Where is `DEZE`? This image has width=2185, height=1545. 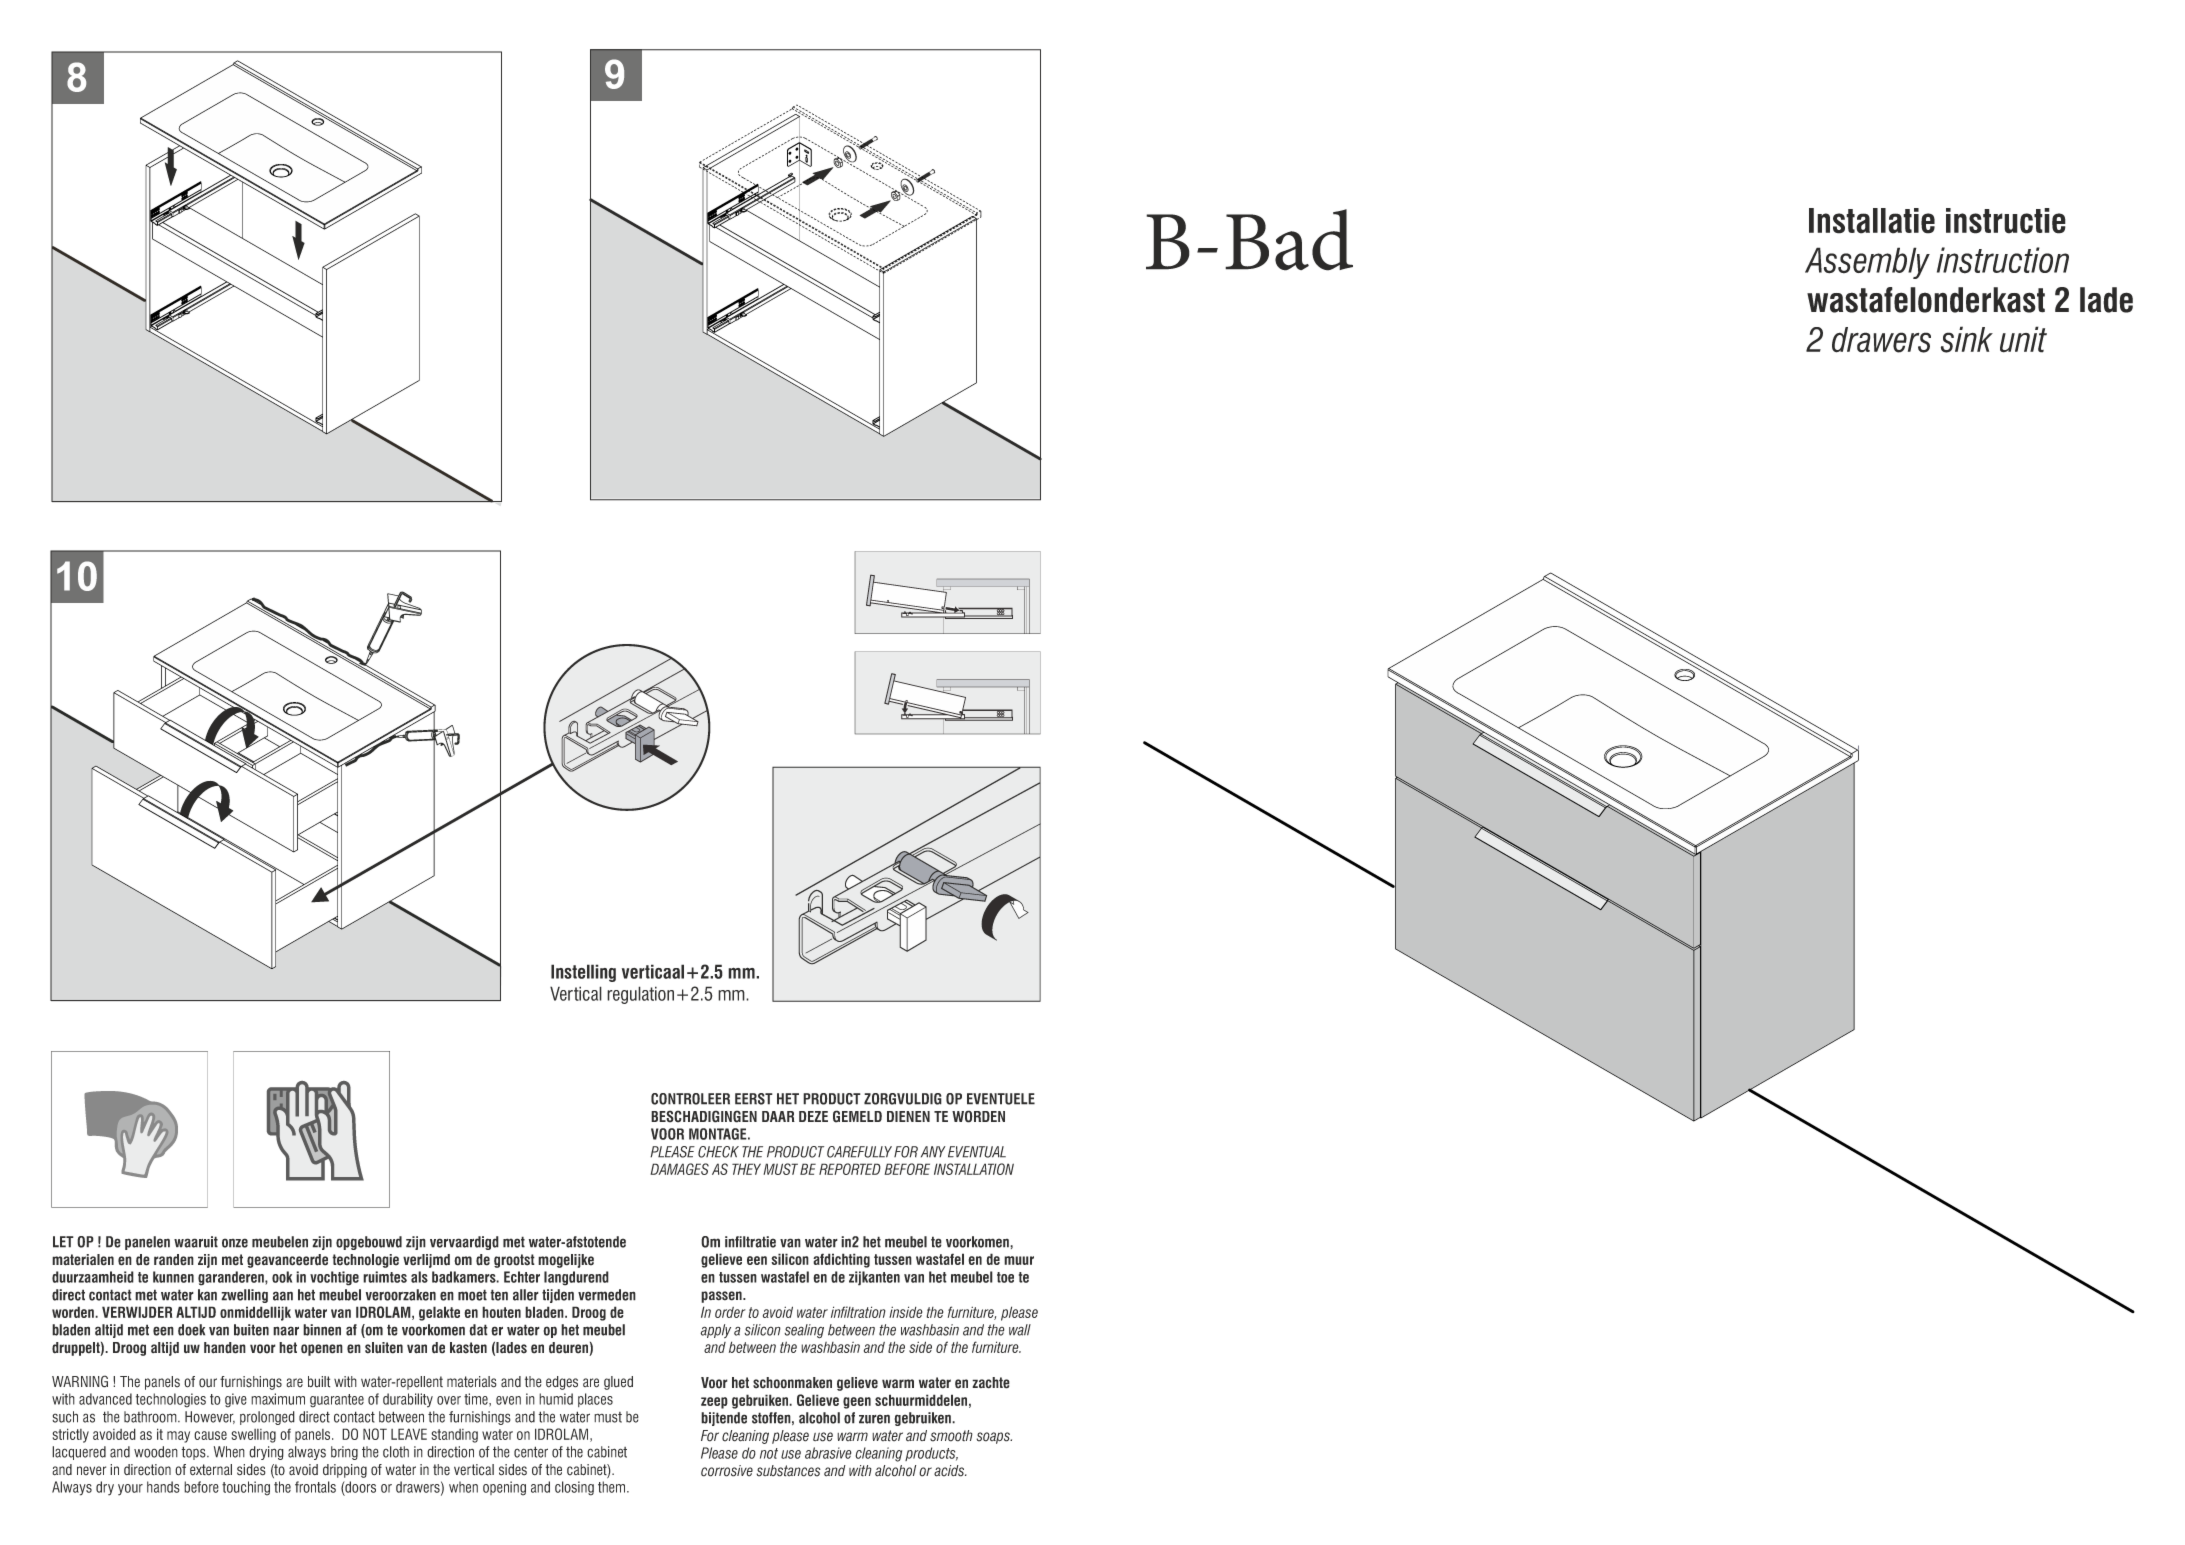 DEZE is located at coordinates (813, 1116).
